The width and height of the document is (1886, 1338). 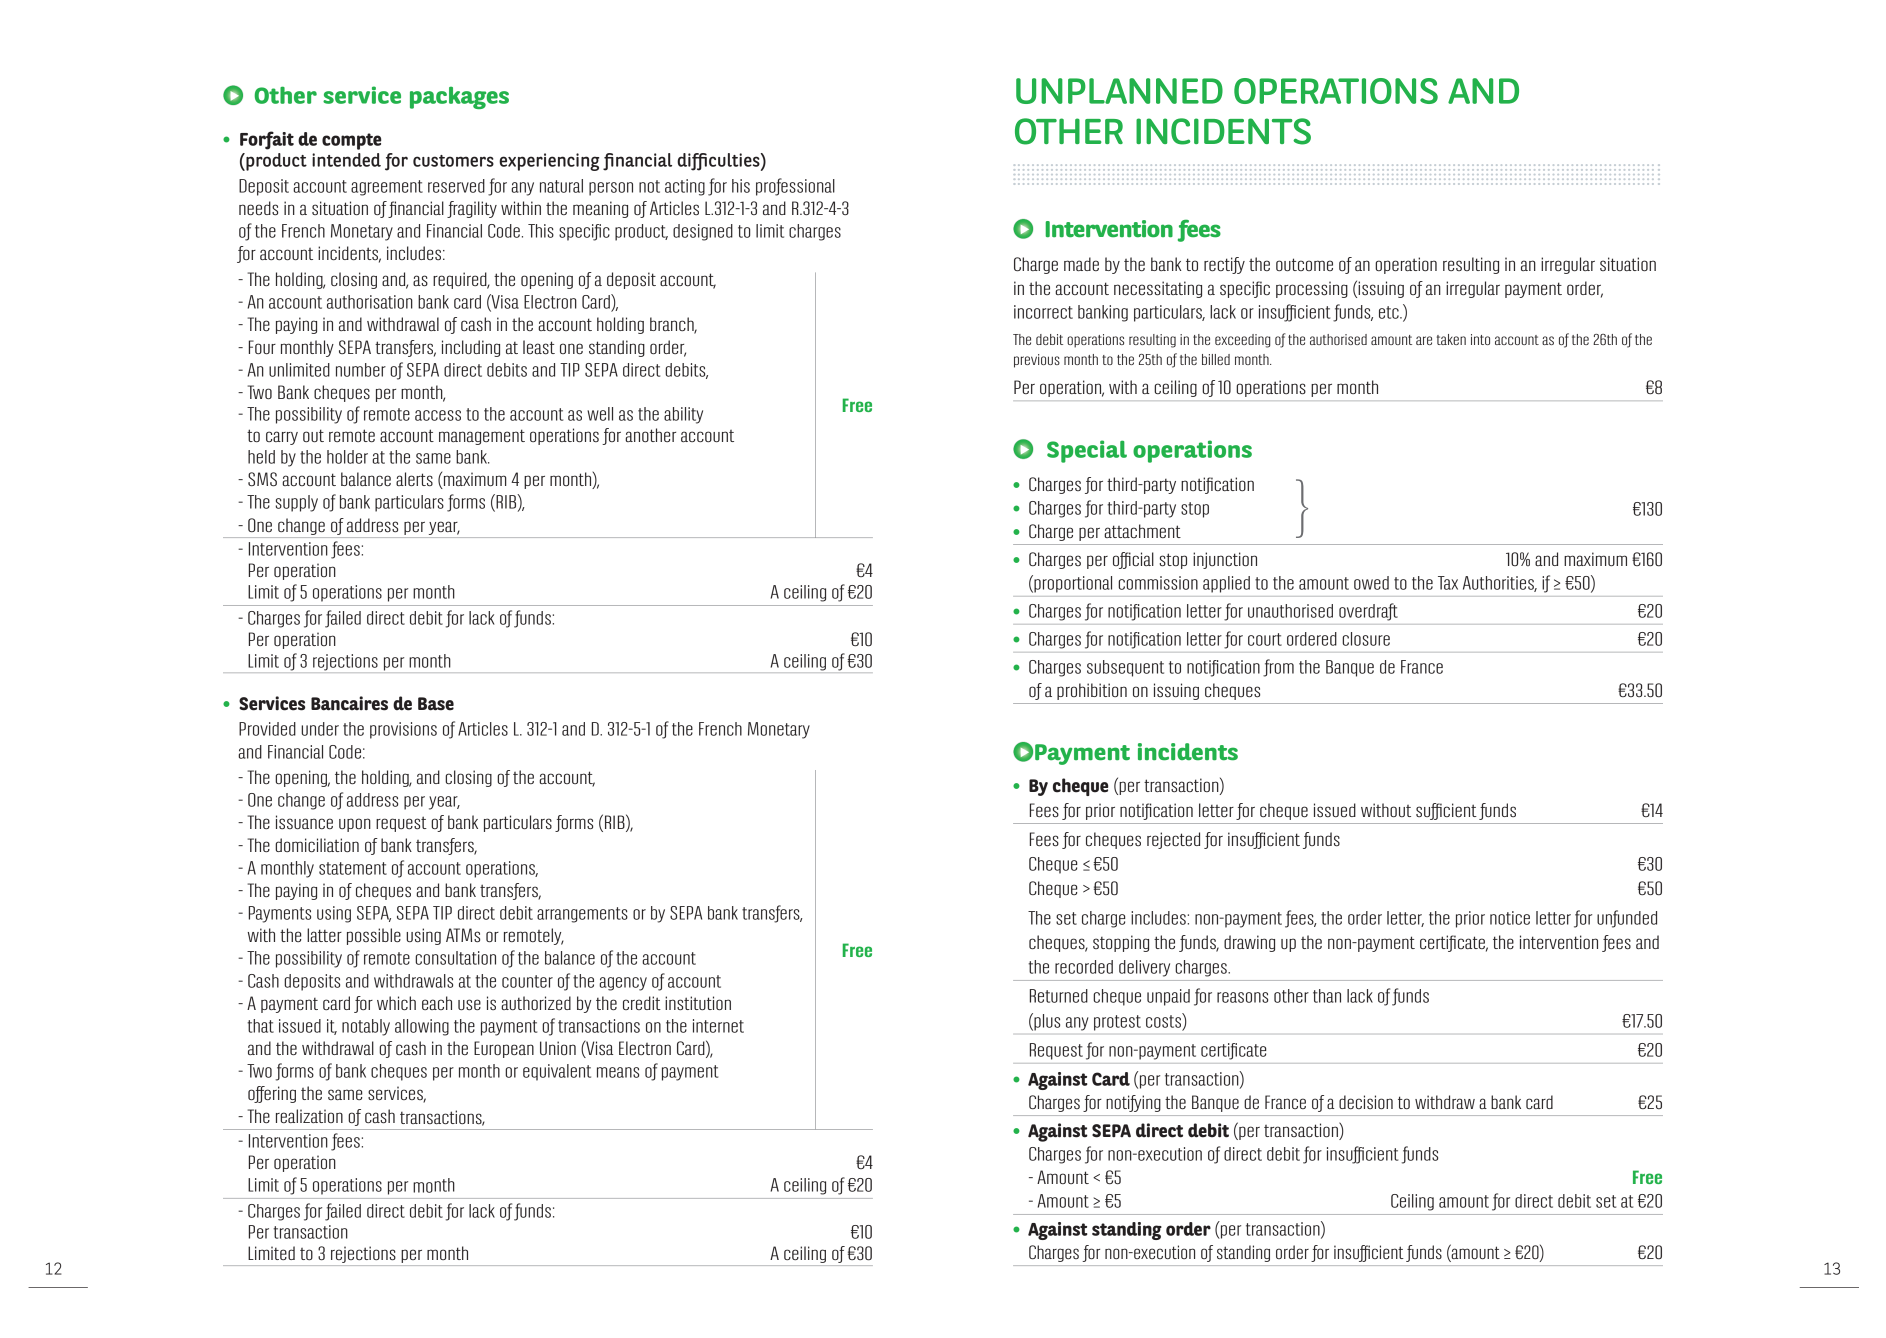 What do you see at coordinates (1304, 264) in the document?
I see `outcome` at bounding box center [1304, 264].
